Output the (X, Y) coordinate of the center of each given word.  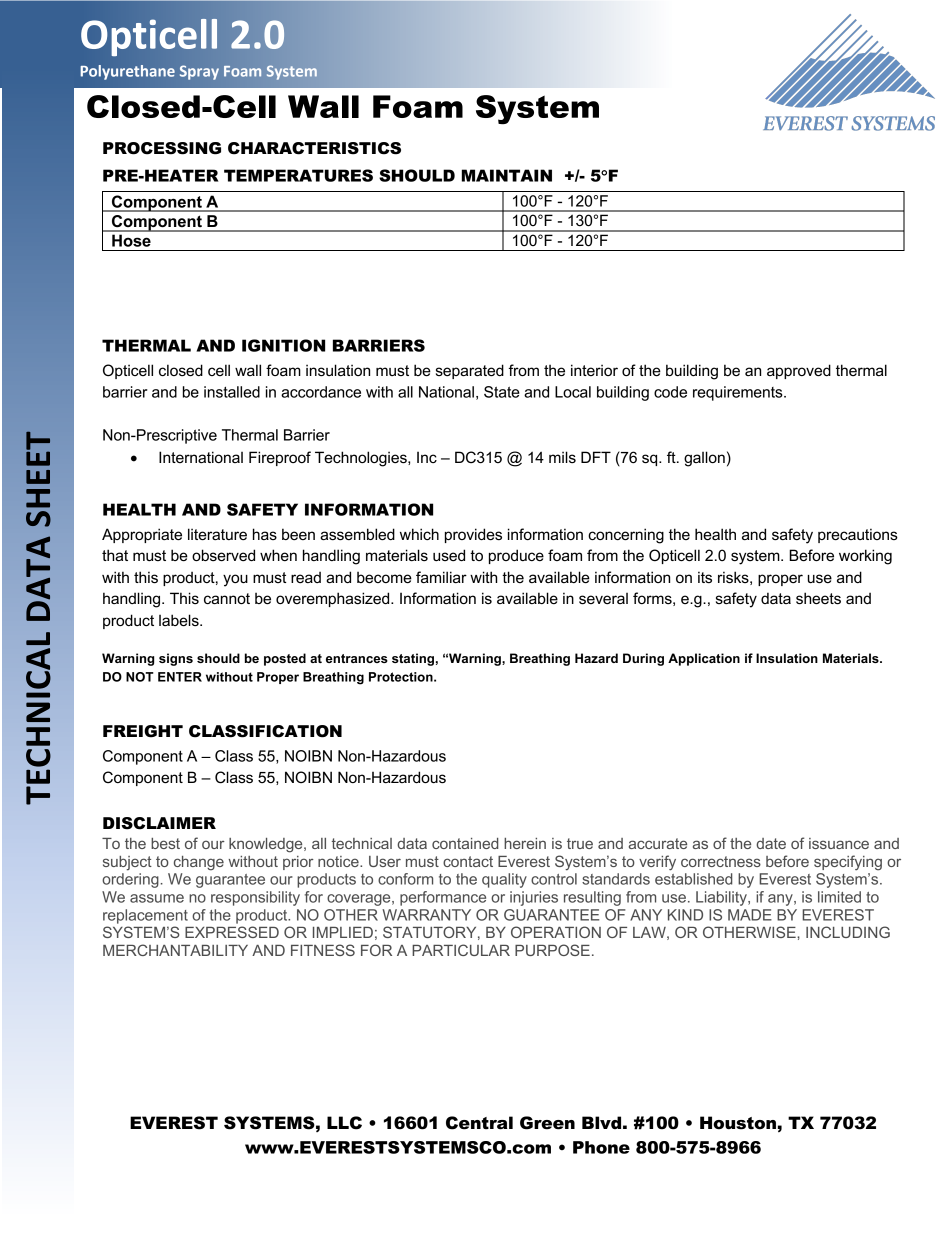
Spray (199, 72)
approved (799, 371)
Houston (738, 1123)
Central (479, 1123)
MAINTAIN (507, 175)
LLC (344, 1123)
